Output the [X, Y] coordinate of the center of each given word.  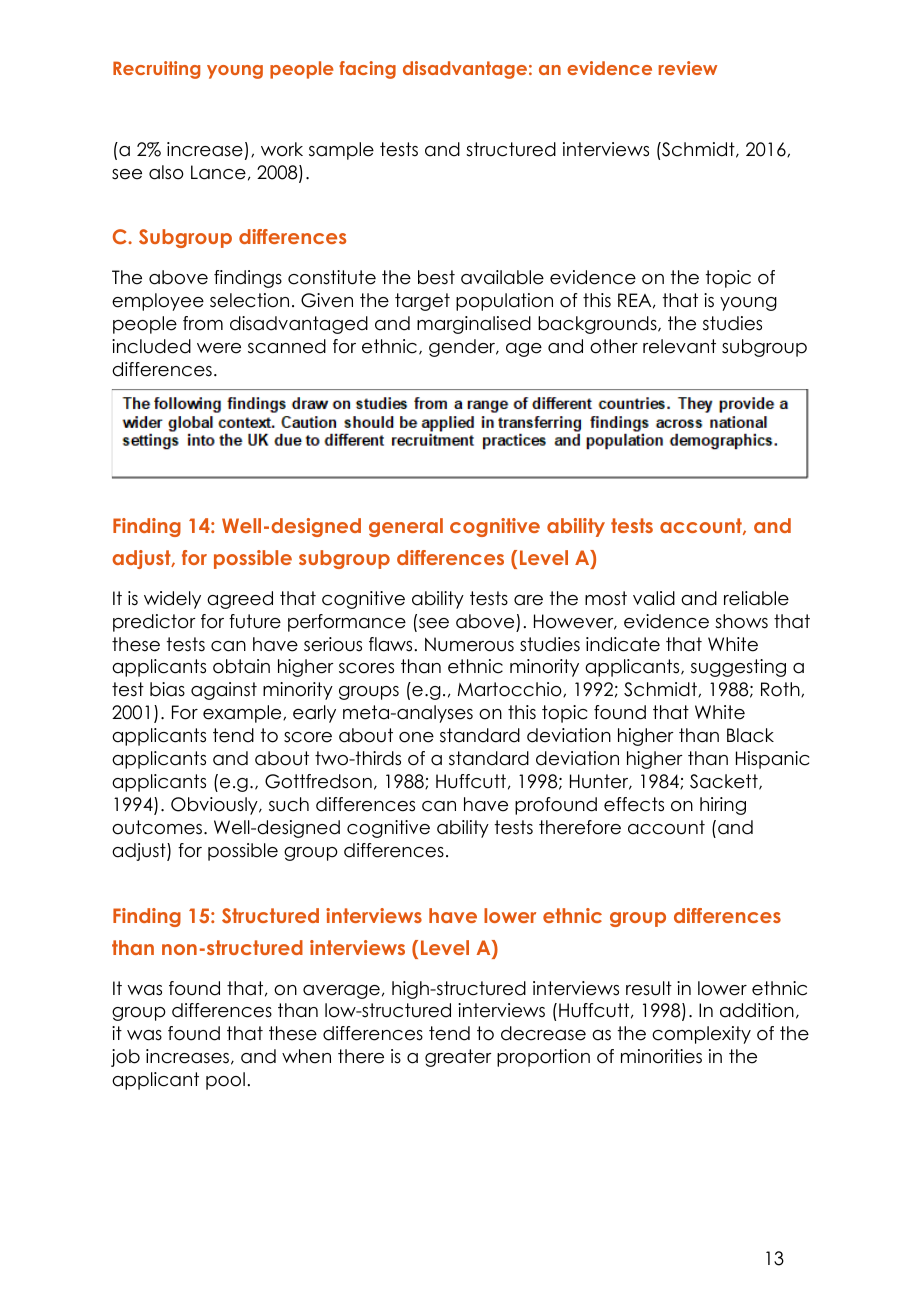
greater [458, 1058]
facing [367, 70]
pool [225, 1081]
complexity [701, 1035]
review [688, 68]
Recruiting [156, 70]
